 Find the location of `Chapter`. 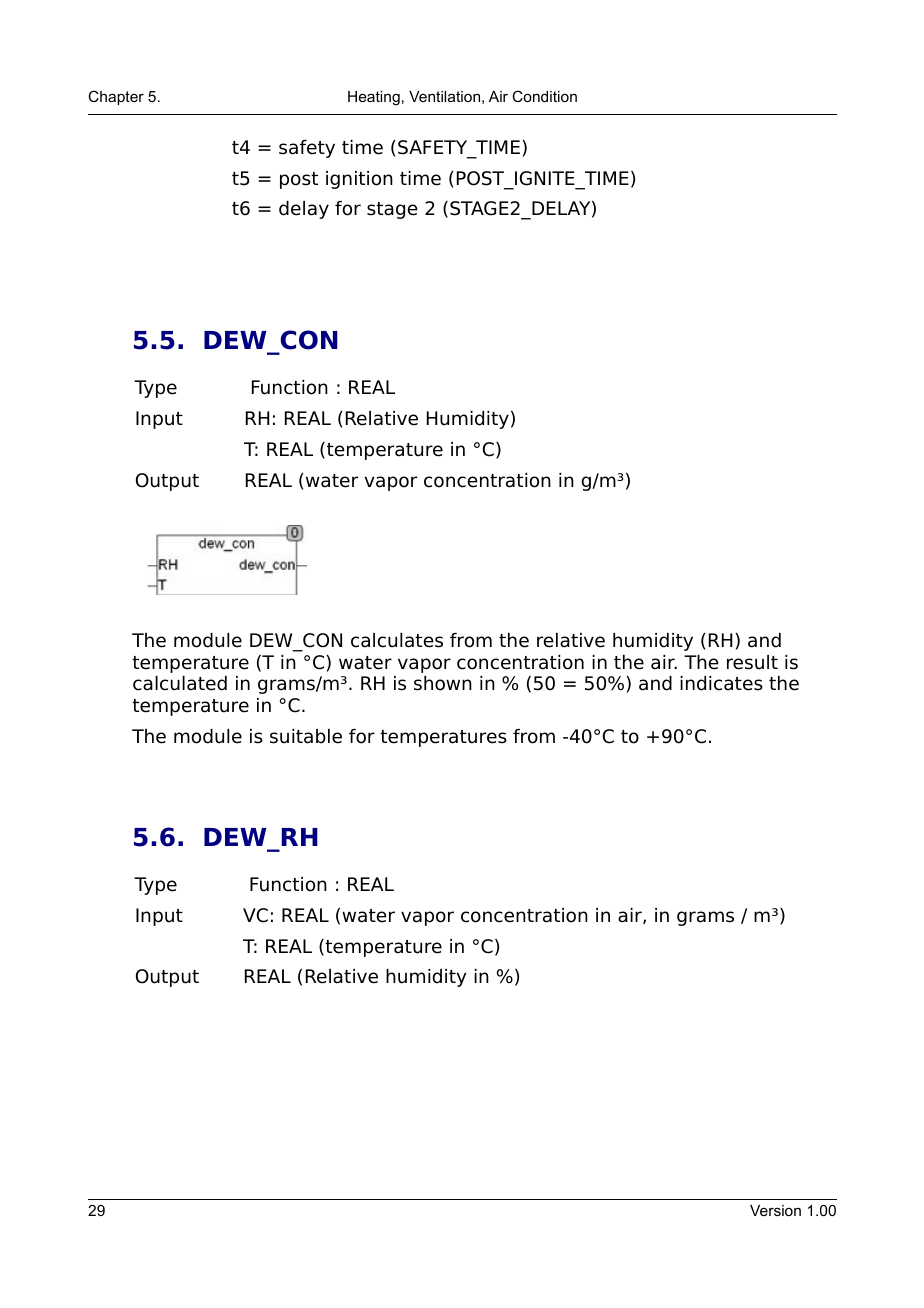

Chapter is located at coordinates (116, 97).
